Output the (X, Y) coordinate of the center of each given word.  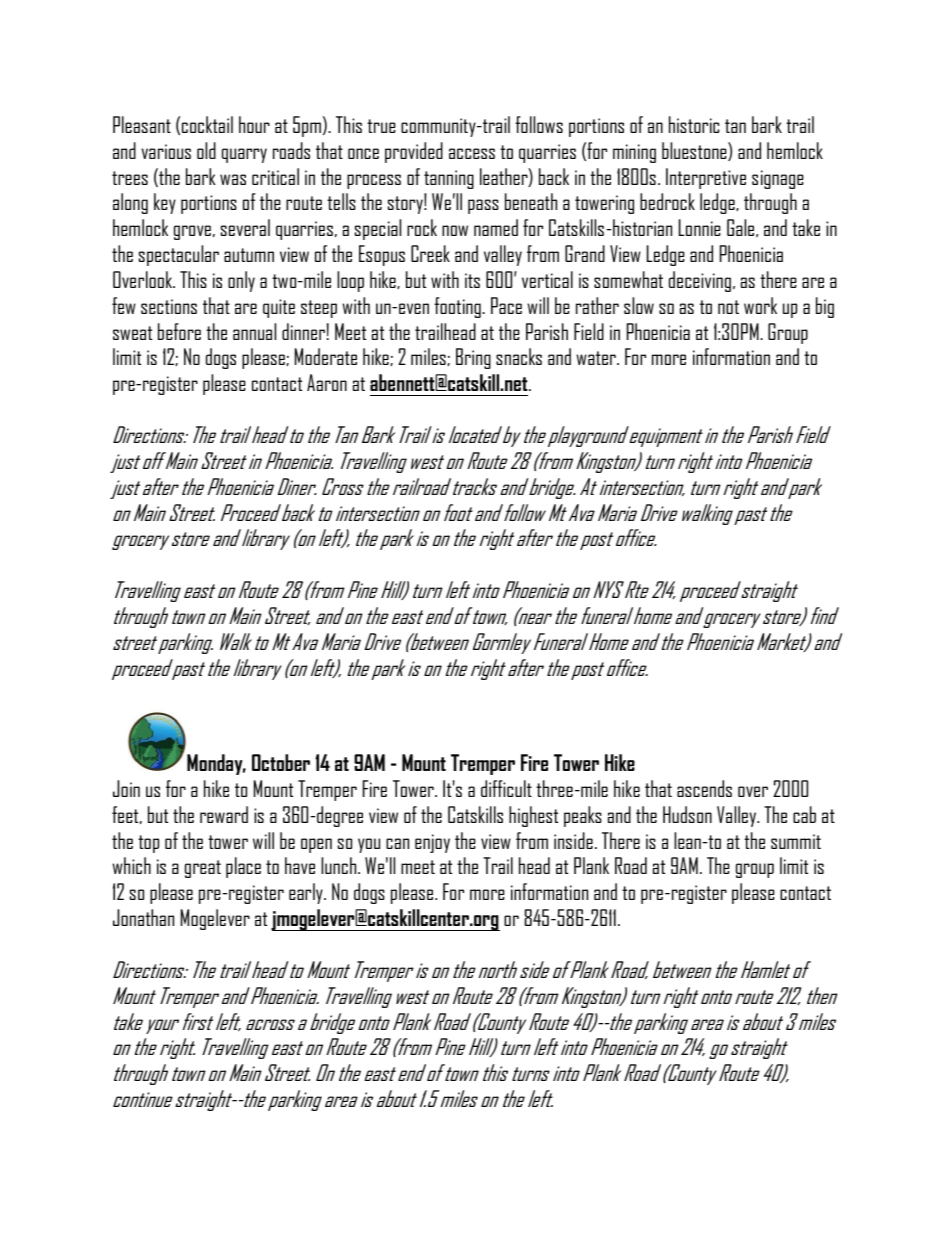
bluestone (695, 151)
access (472, 153)
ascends (704, 788)
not (728, 307)
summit (796, 841)
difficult (506, 788)
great (203, 869)
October (281, 762)
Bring (473, 358)
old (206, 150)
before (179, 331)
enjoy (432, 843)
